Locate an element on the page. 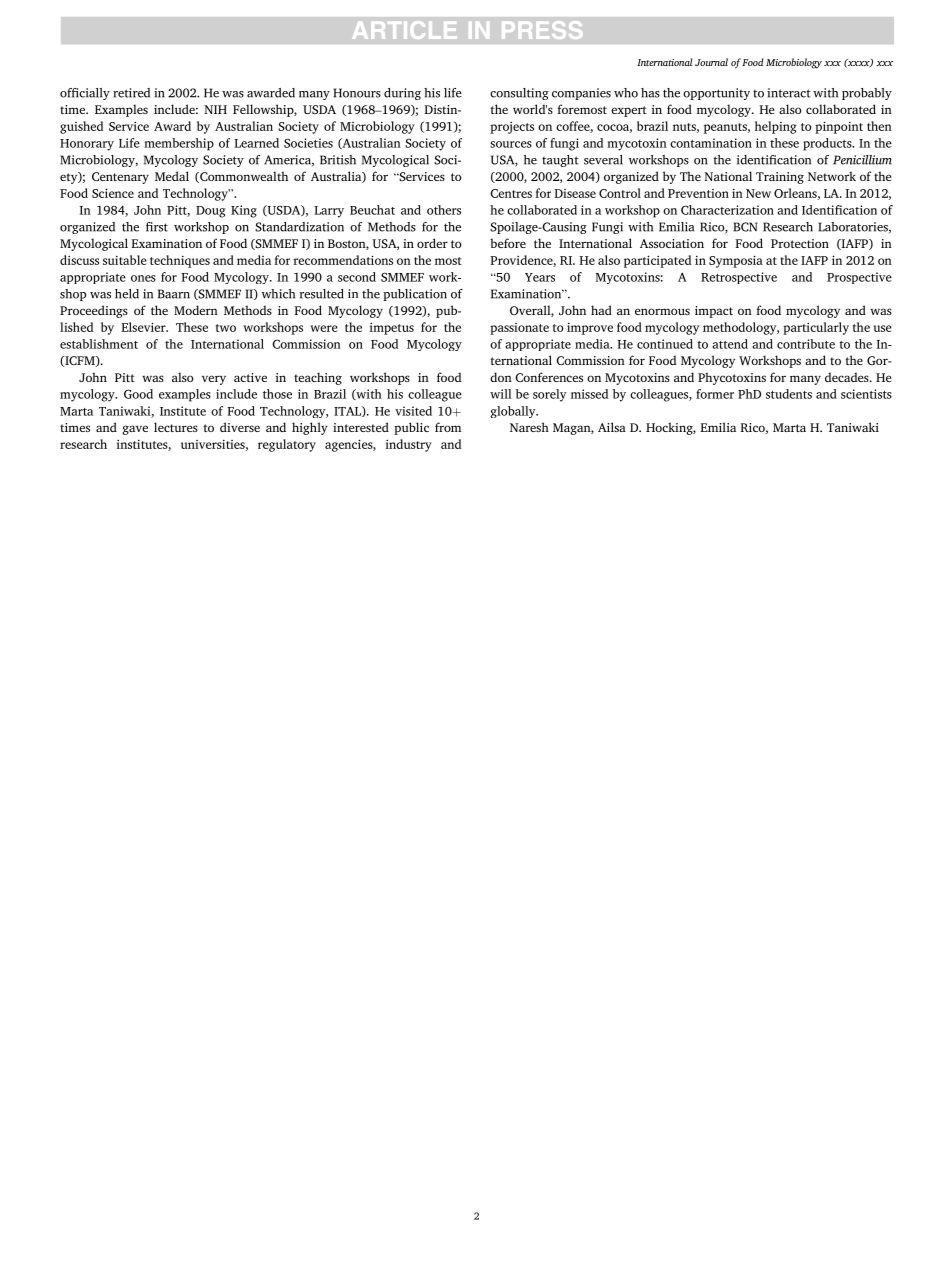 The height and width of the image is (1270, 952). Science is located at coordinates (113, 193).
